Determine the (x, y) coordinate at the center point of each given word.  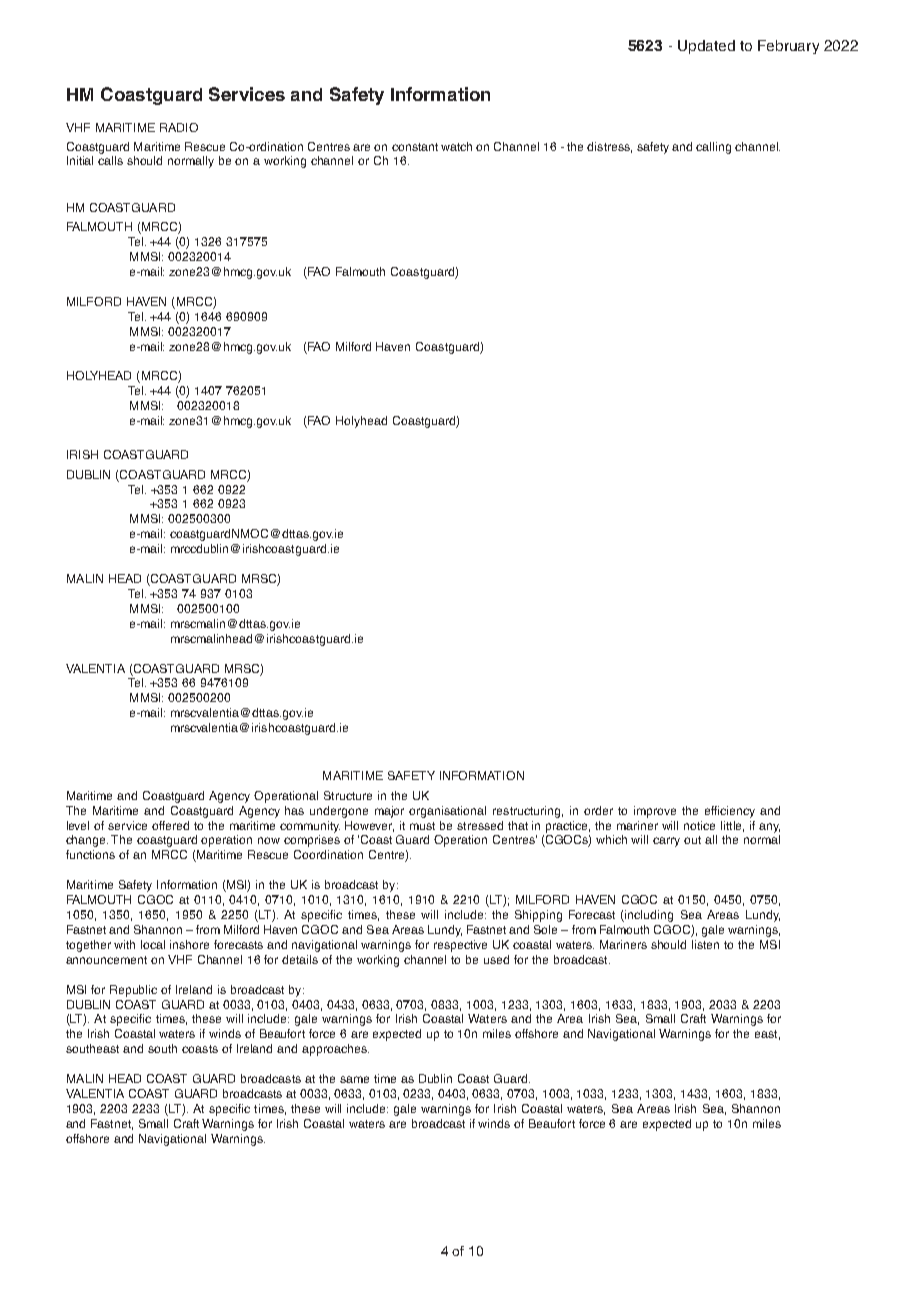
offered (170, 825)
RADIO (179, 127)
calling (713, 148)
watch (456, 146)
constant (415, 147)
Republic (133, 991)
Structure (348, 795)
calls (110, 159)
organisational (447, 812)
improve (655, 812)
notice (699, 825)
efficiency (730, 812)
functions (90, 854)
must (422, 826)
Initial (80, 160)
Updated (706, 47)
